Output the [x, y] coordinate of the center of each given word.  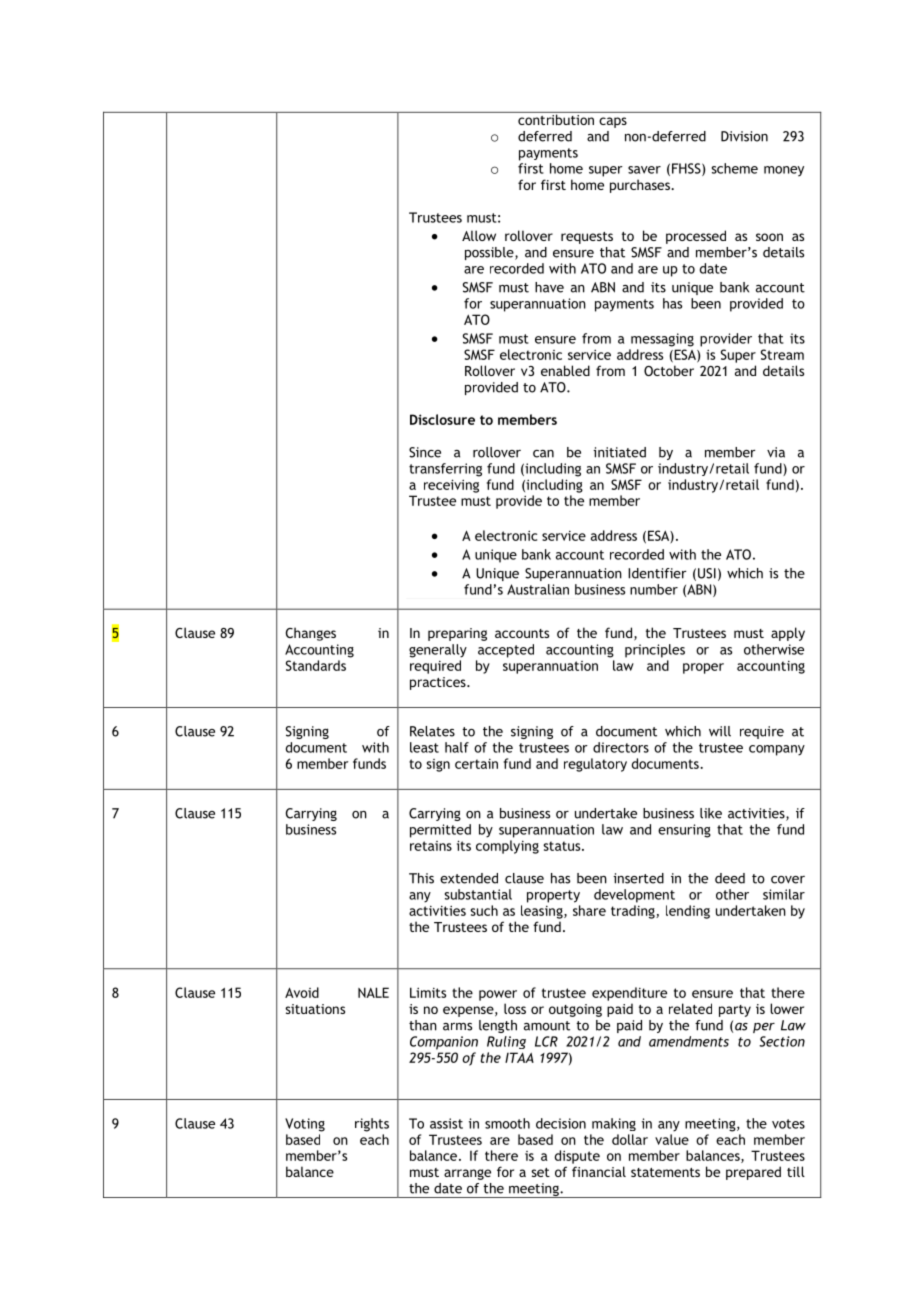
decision [561, 1123]
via [776, 452]
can [543, 454]
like [711, 813]
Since [425, 452]
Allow [479, 235]
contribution [556, 118]
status [563, 846]
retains [431, 846]
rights [372, 1125]
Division [744, 136]
